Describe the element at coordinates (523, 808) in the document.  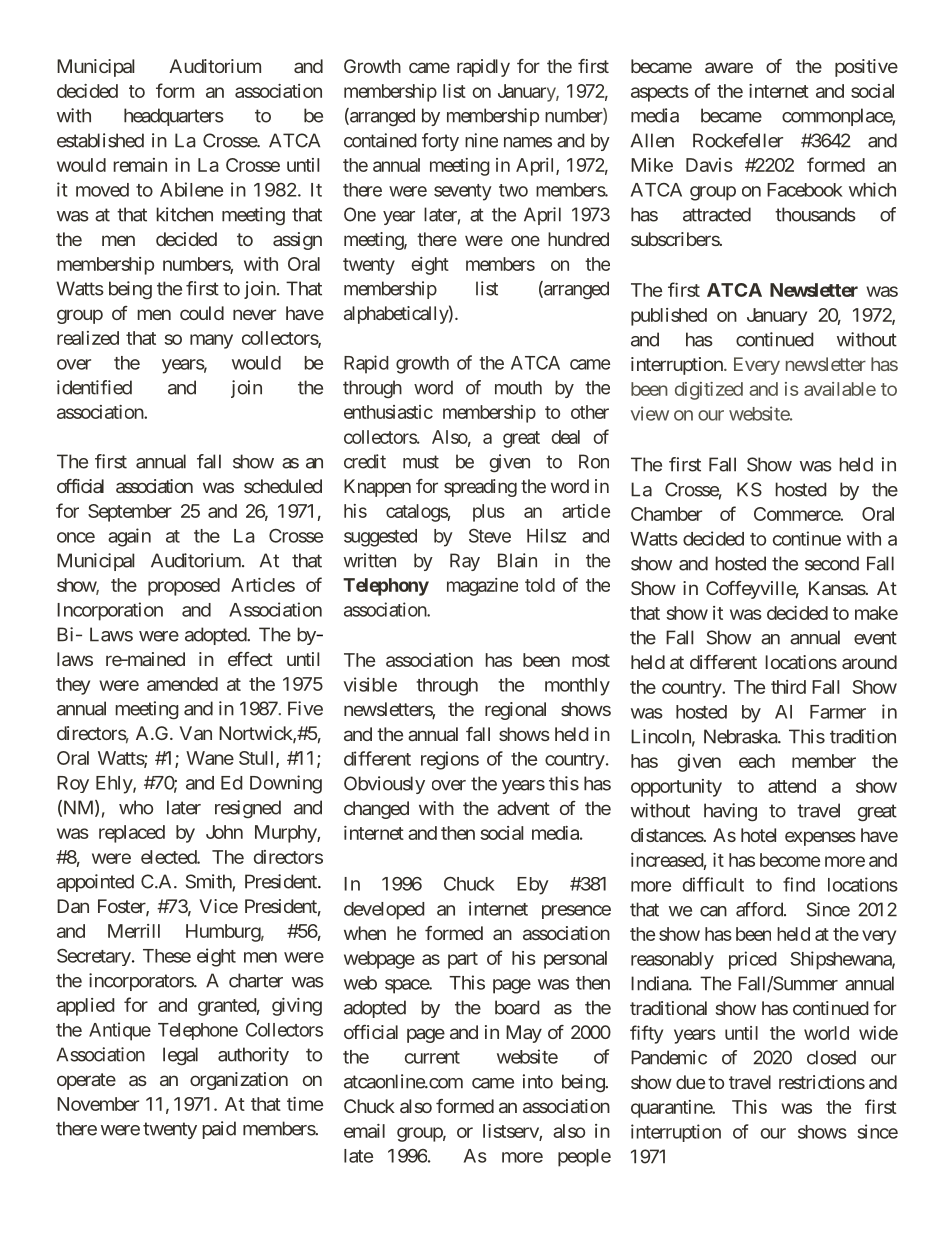
I see `advent` at that location.
